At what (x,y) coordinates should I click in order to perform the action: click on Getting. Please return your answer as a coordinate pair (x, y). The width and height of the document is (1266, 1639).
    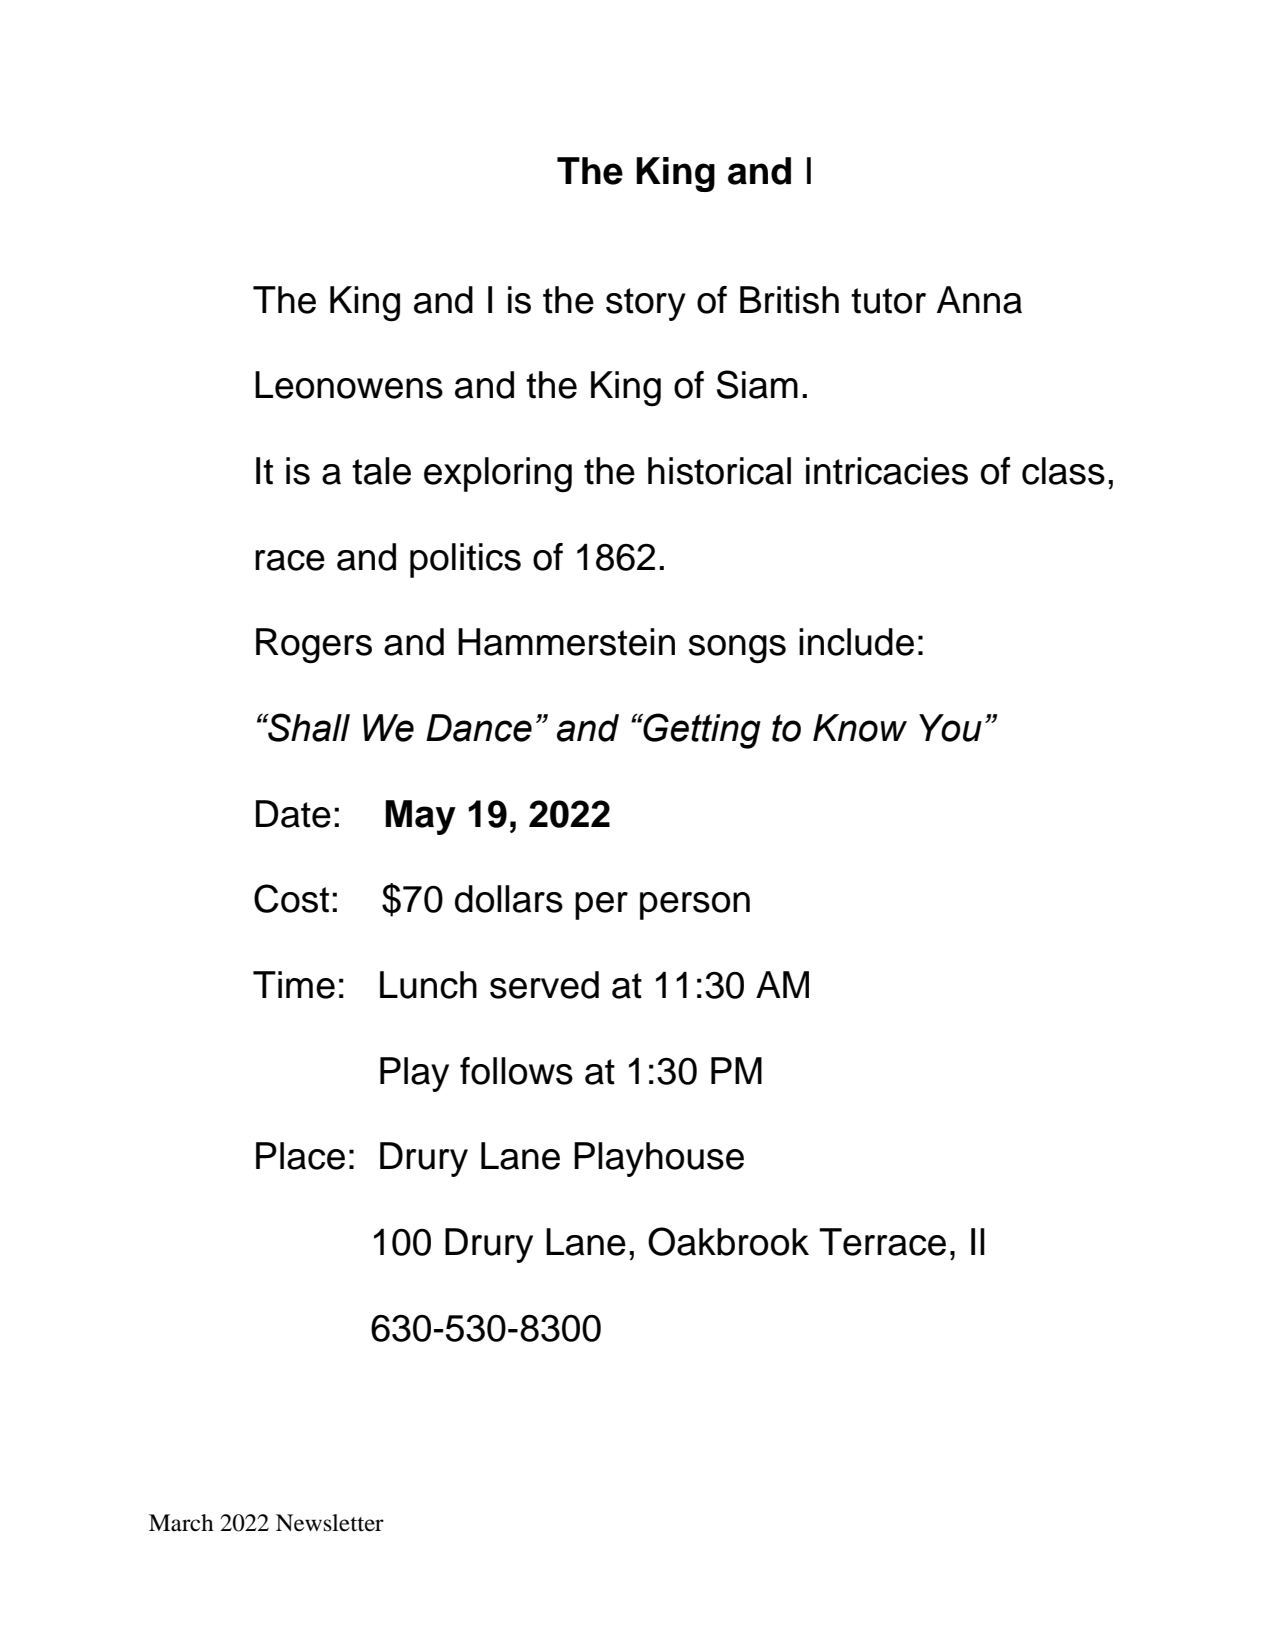
    Looking at the image, I should click on (701, 731).
